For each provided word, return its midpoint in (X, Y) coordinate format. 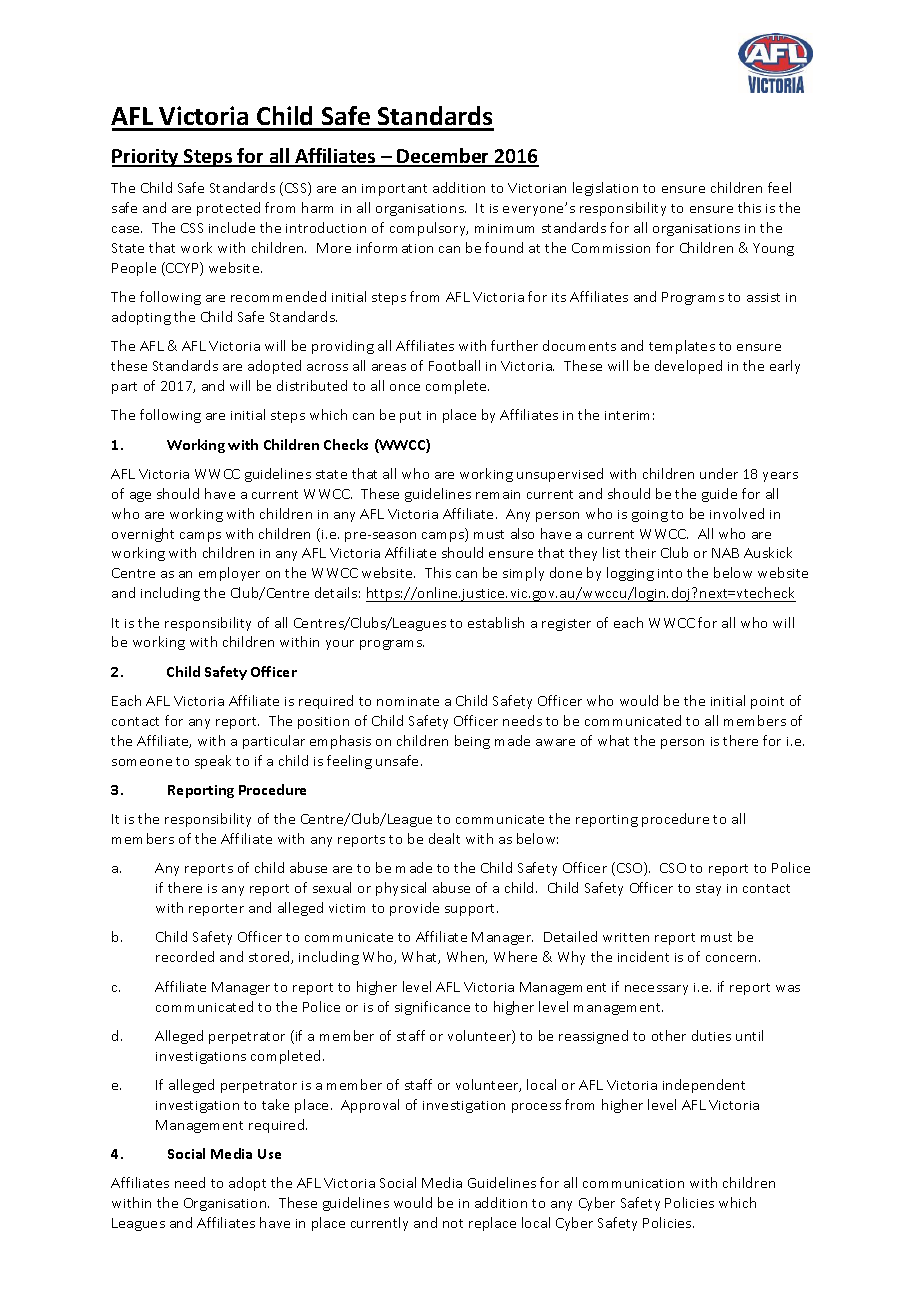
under (719, 473)
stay (708, 890)
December (444, 157)
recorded (185, 956)
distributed (312, 385)
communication (633, 1183)
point (767, 703)
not (453, 1223)
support (471, 910)
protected (228, 209)
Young (773, 249)
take (275, 1104)
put (410, 417)
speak (213, 762)
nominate (408, 701)
